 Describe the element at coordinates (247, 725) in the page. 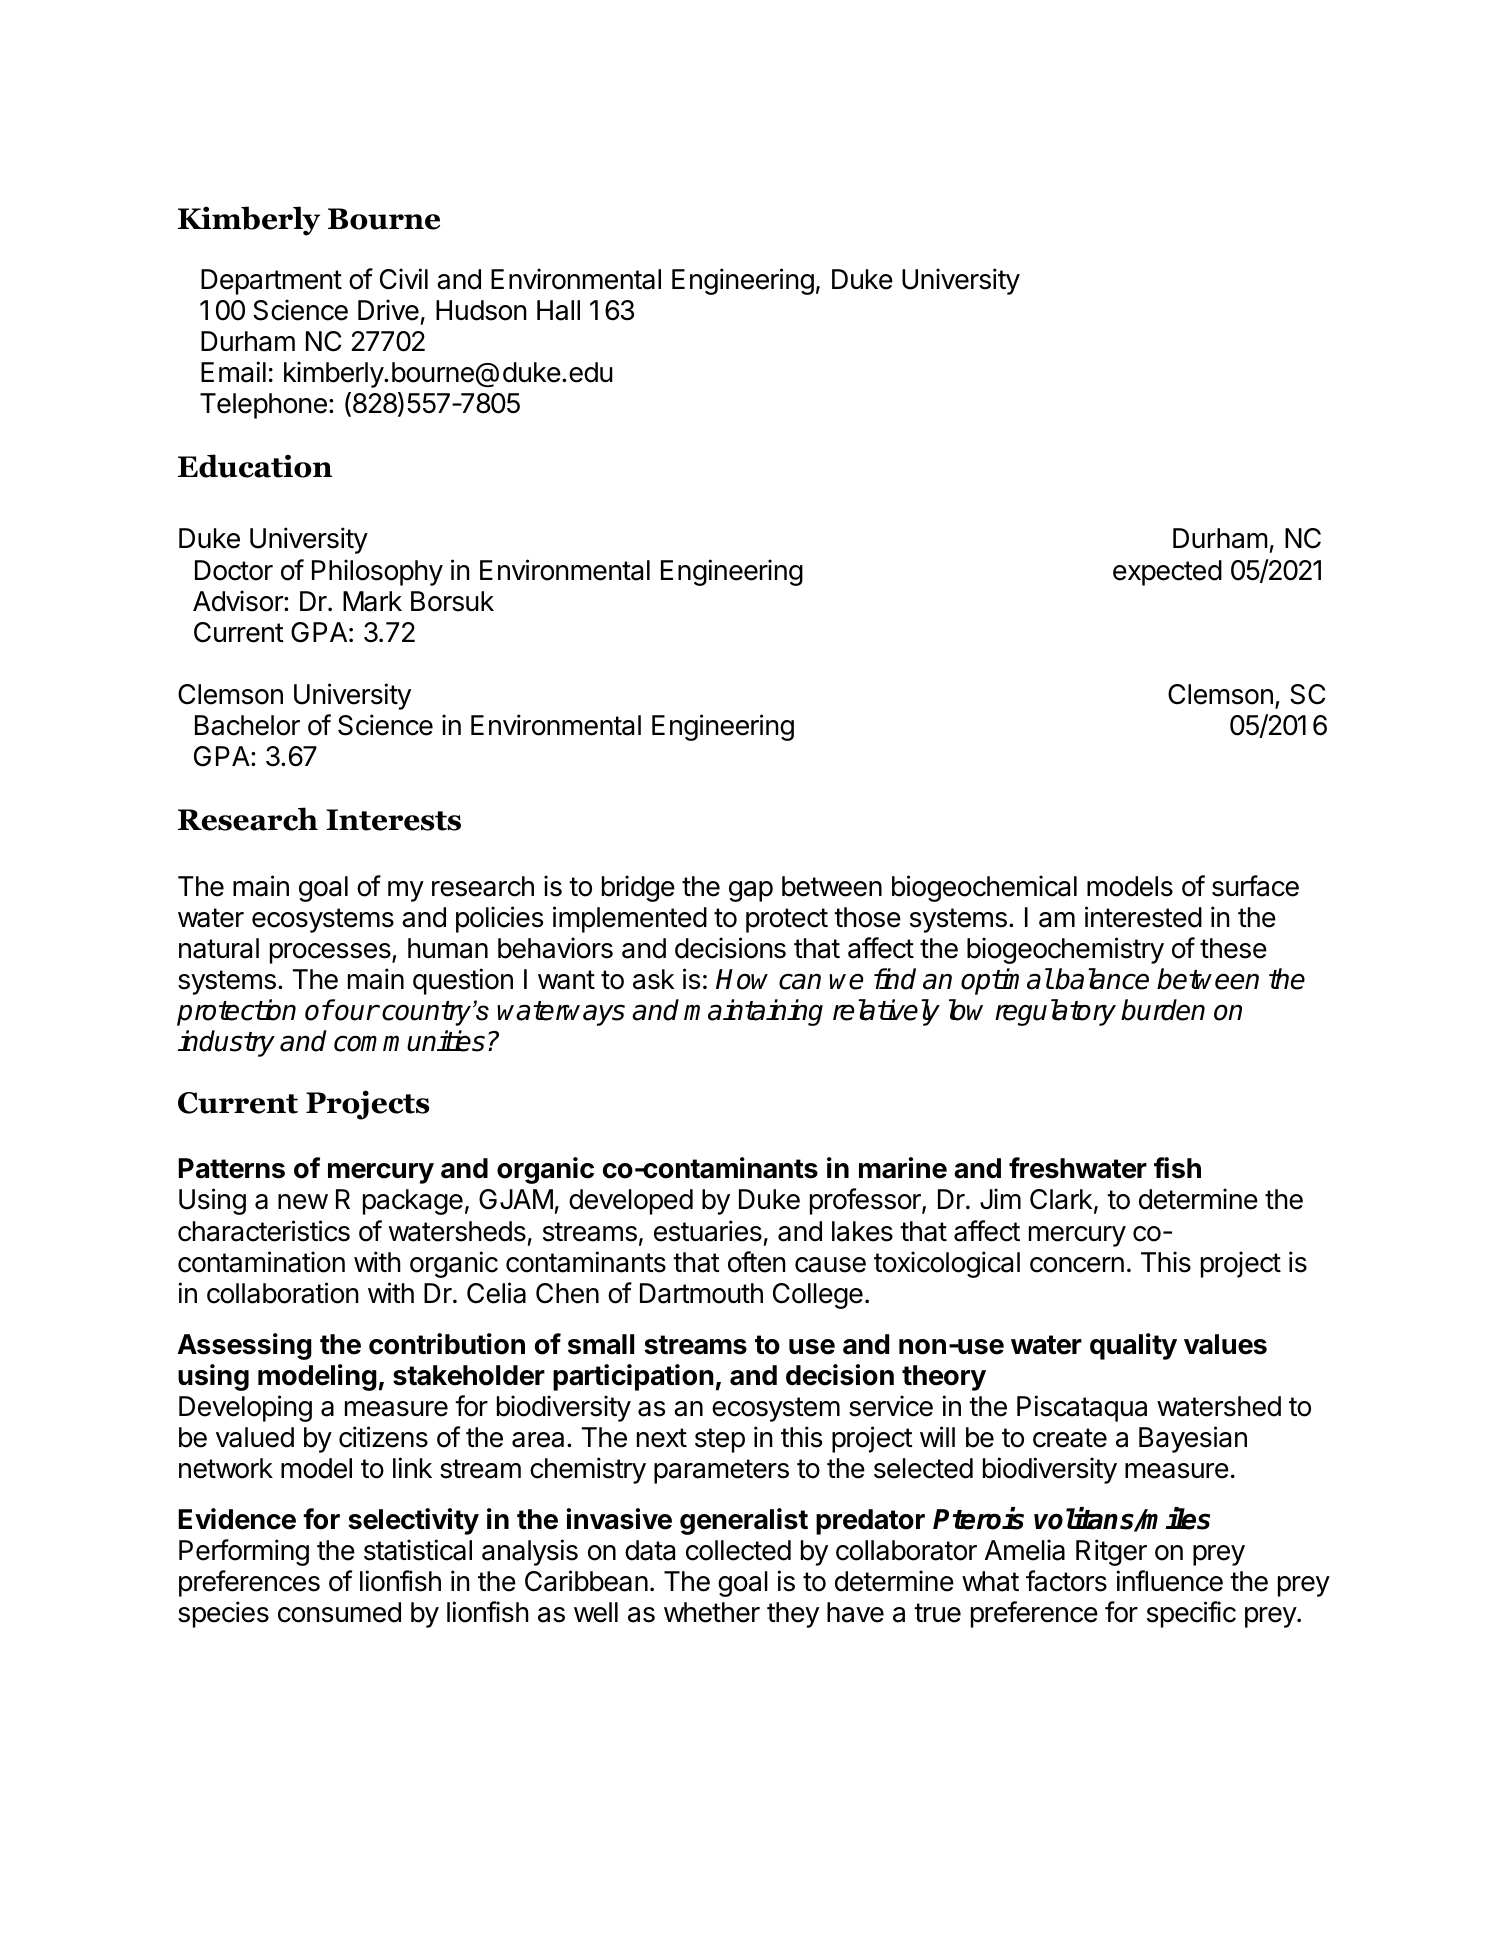

I see `Bachelor` at that location.
